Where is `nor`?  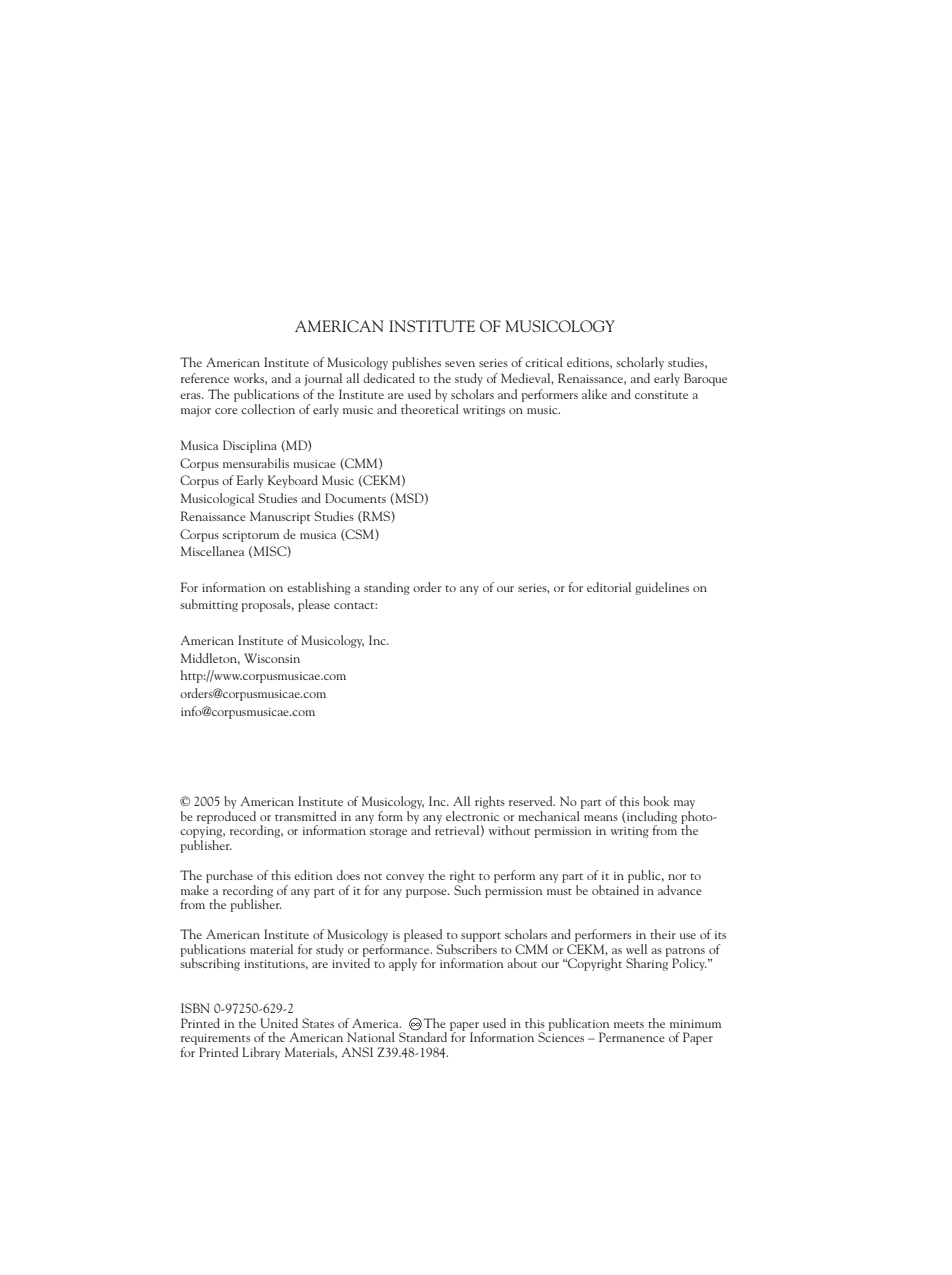 nor is located at coordinates (677, 877).
